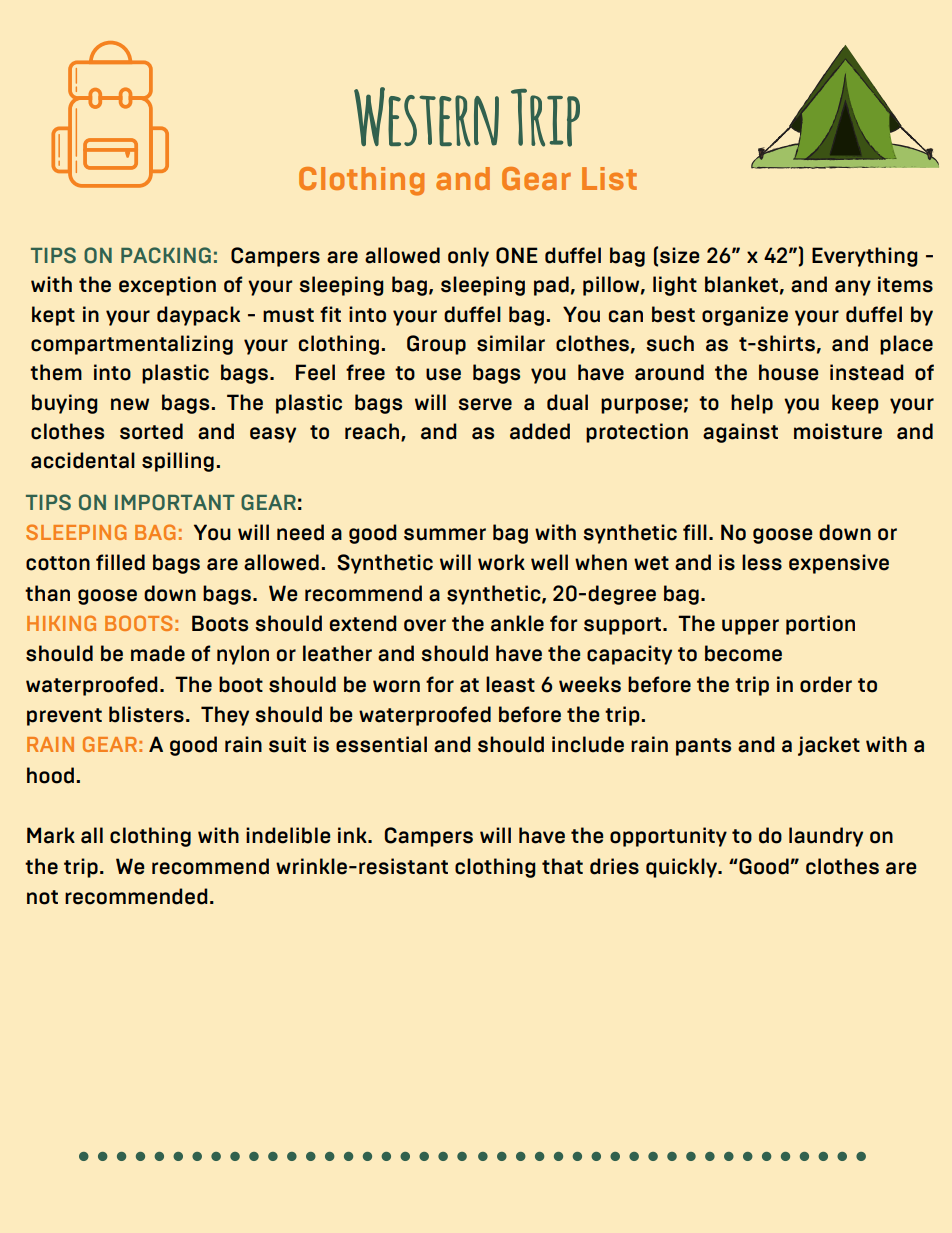  I want to click on ankle, so click(517, 623).
